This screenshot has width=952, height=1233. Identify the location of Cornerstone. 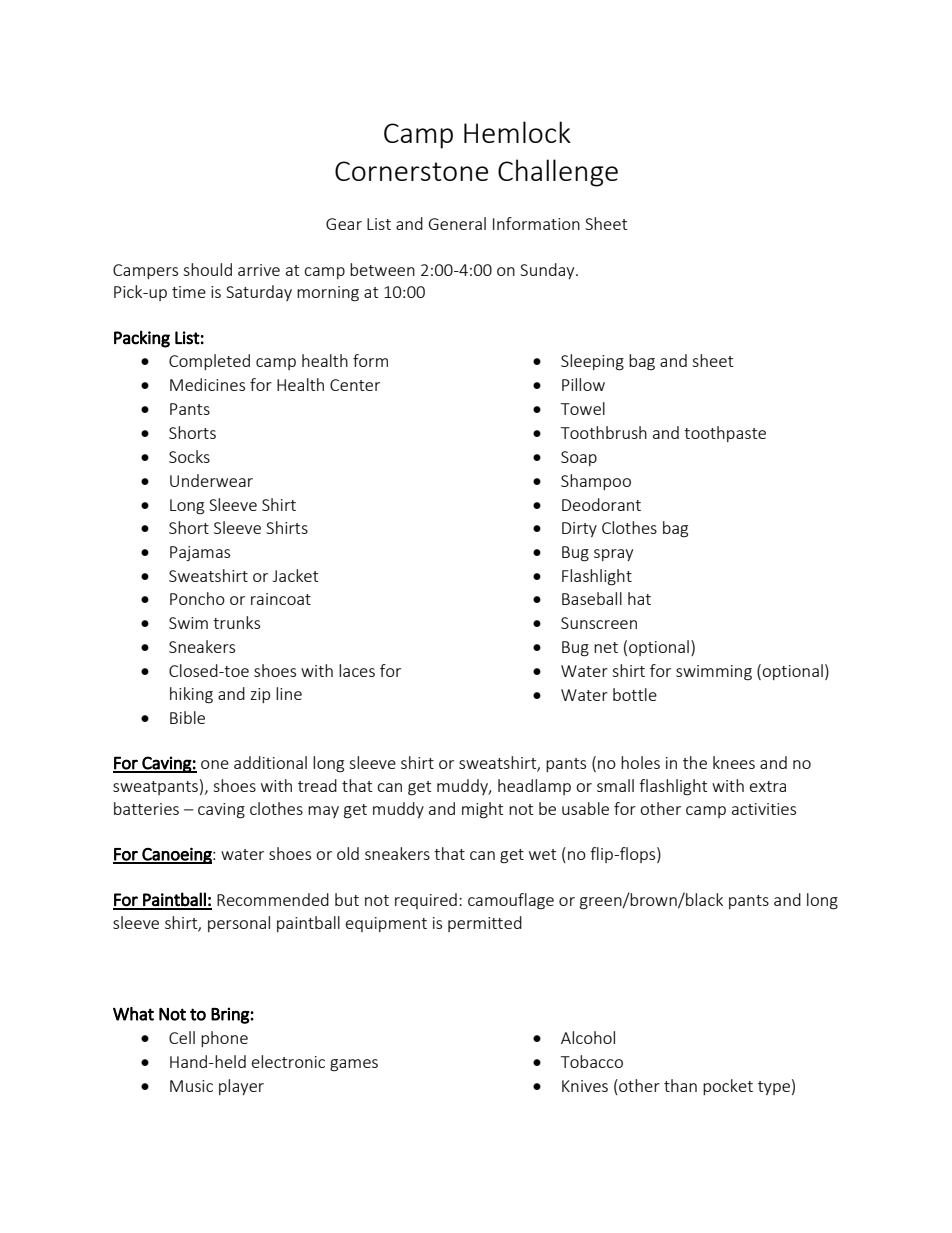
(411, 171).
